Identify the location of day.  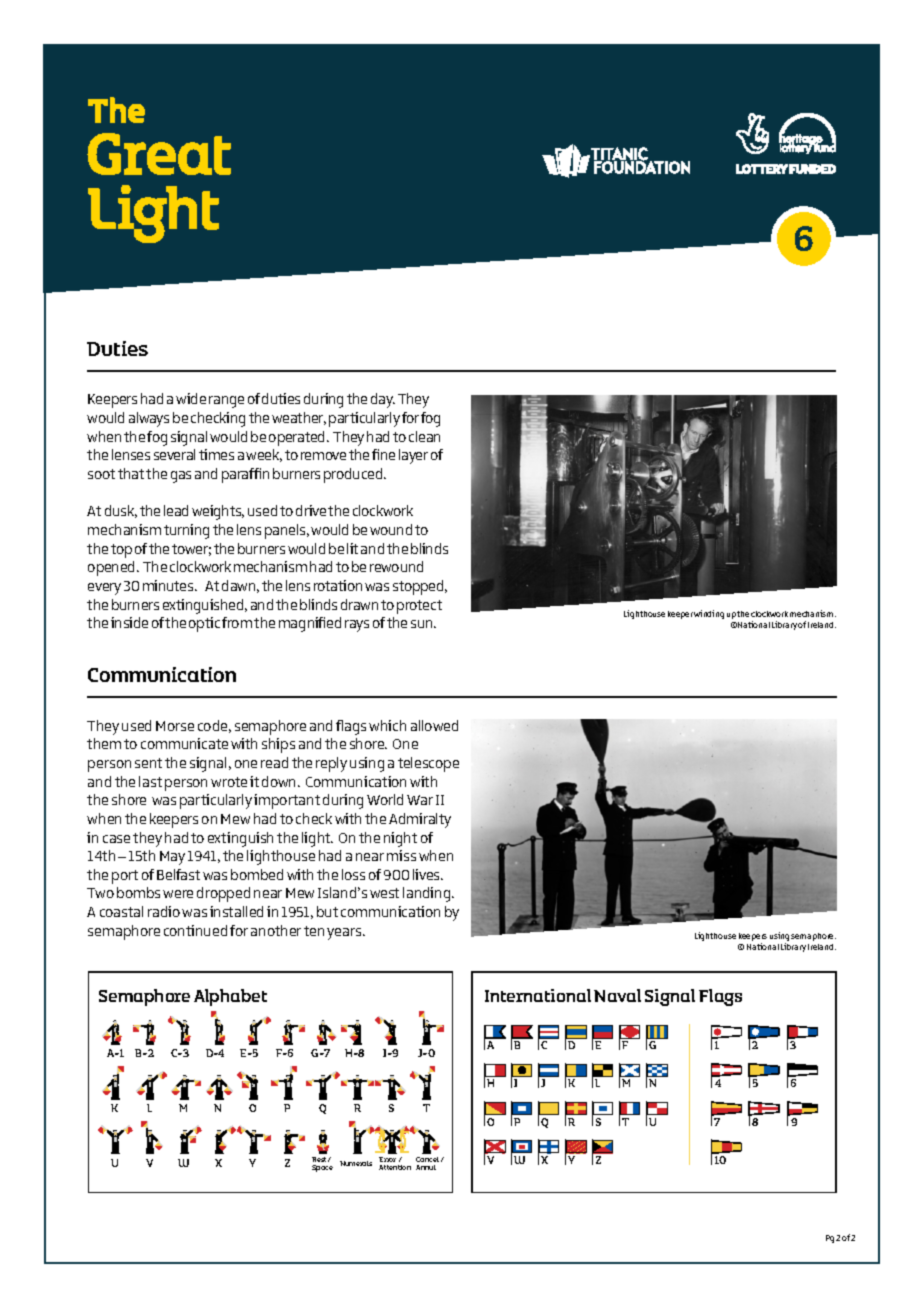
(383, 400).
